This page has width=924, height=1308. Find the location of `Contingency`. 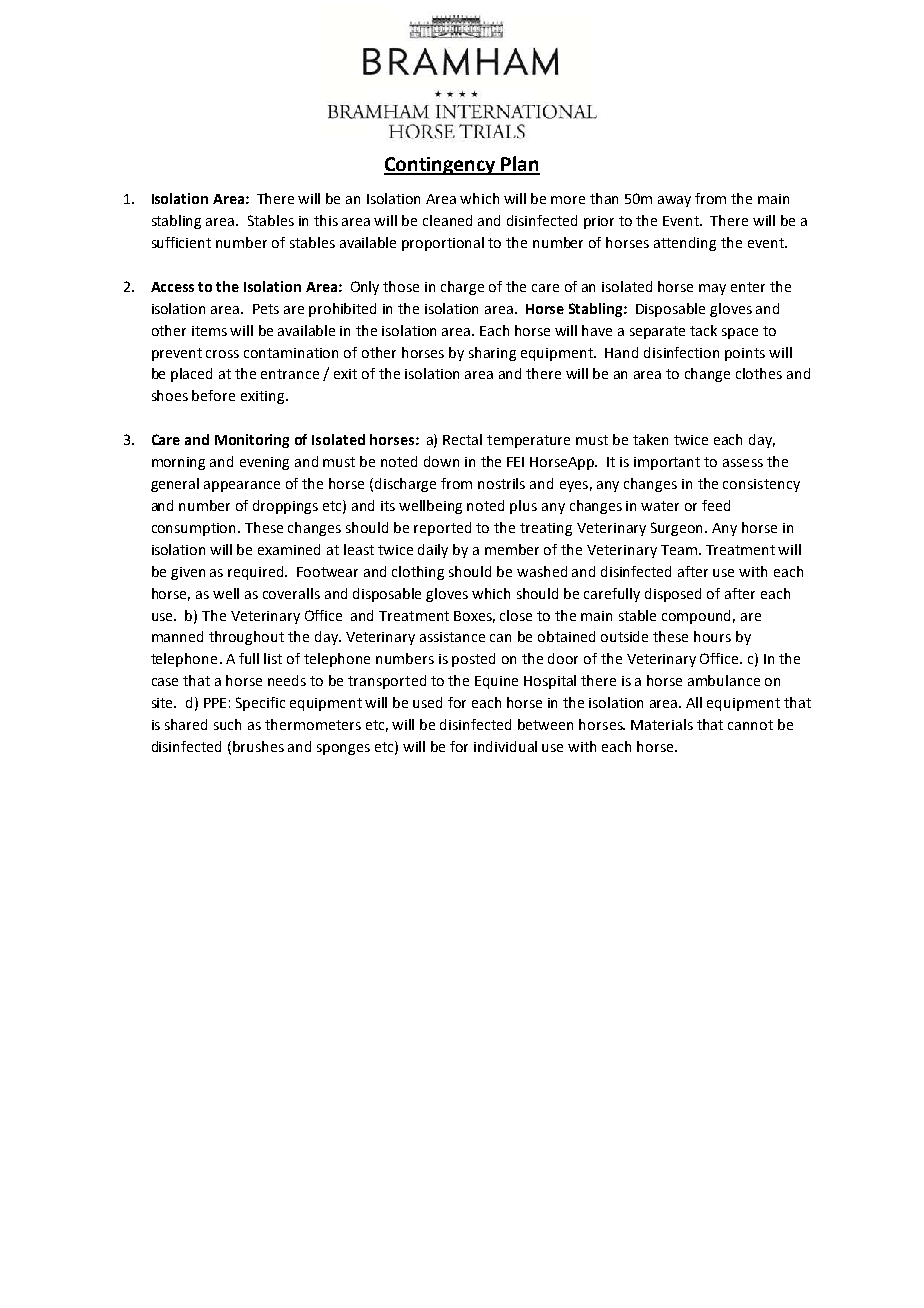

Contingency is located at coordinates (441, 166).
